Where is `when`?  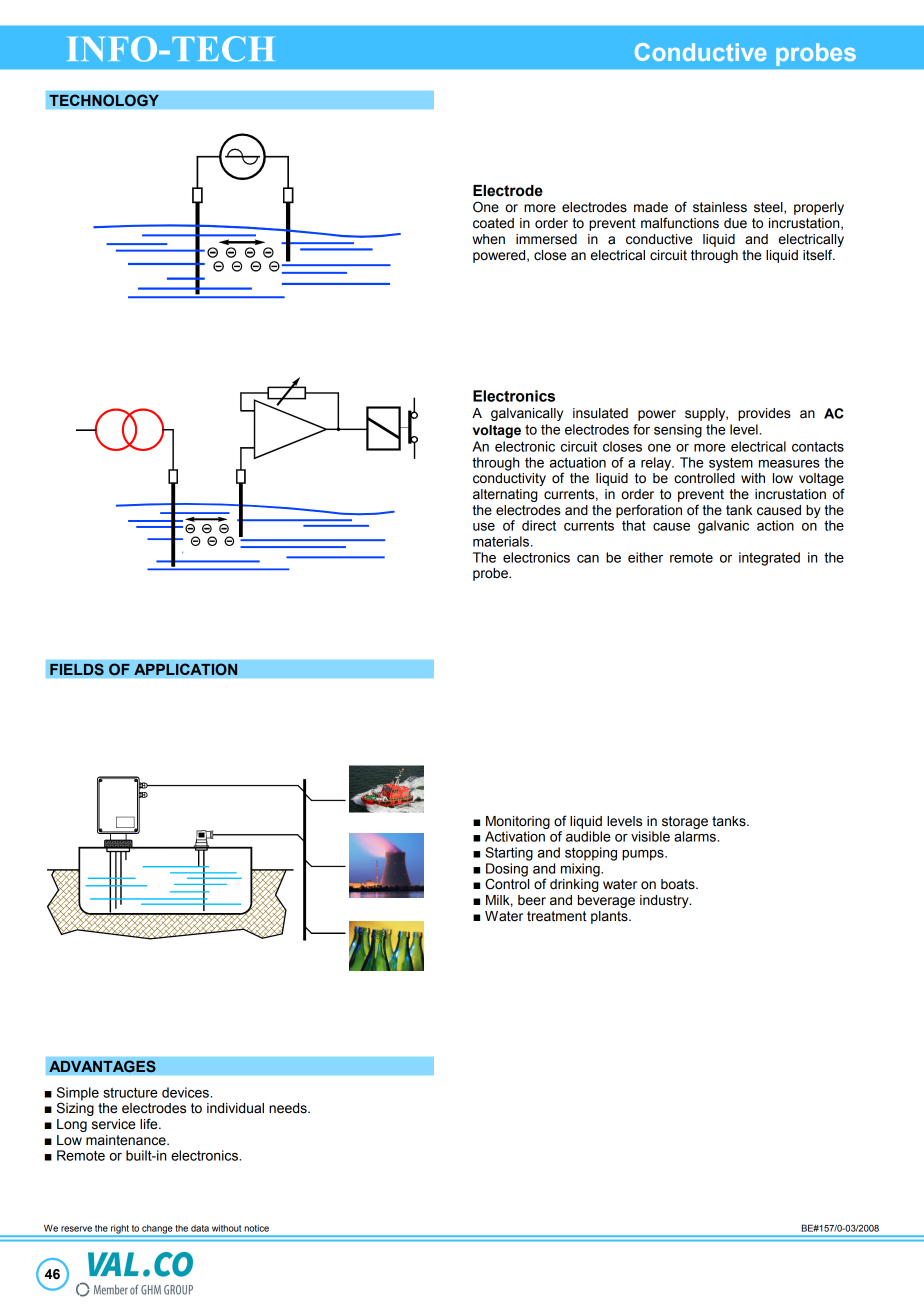 when is located at coordinates (488, 239).
